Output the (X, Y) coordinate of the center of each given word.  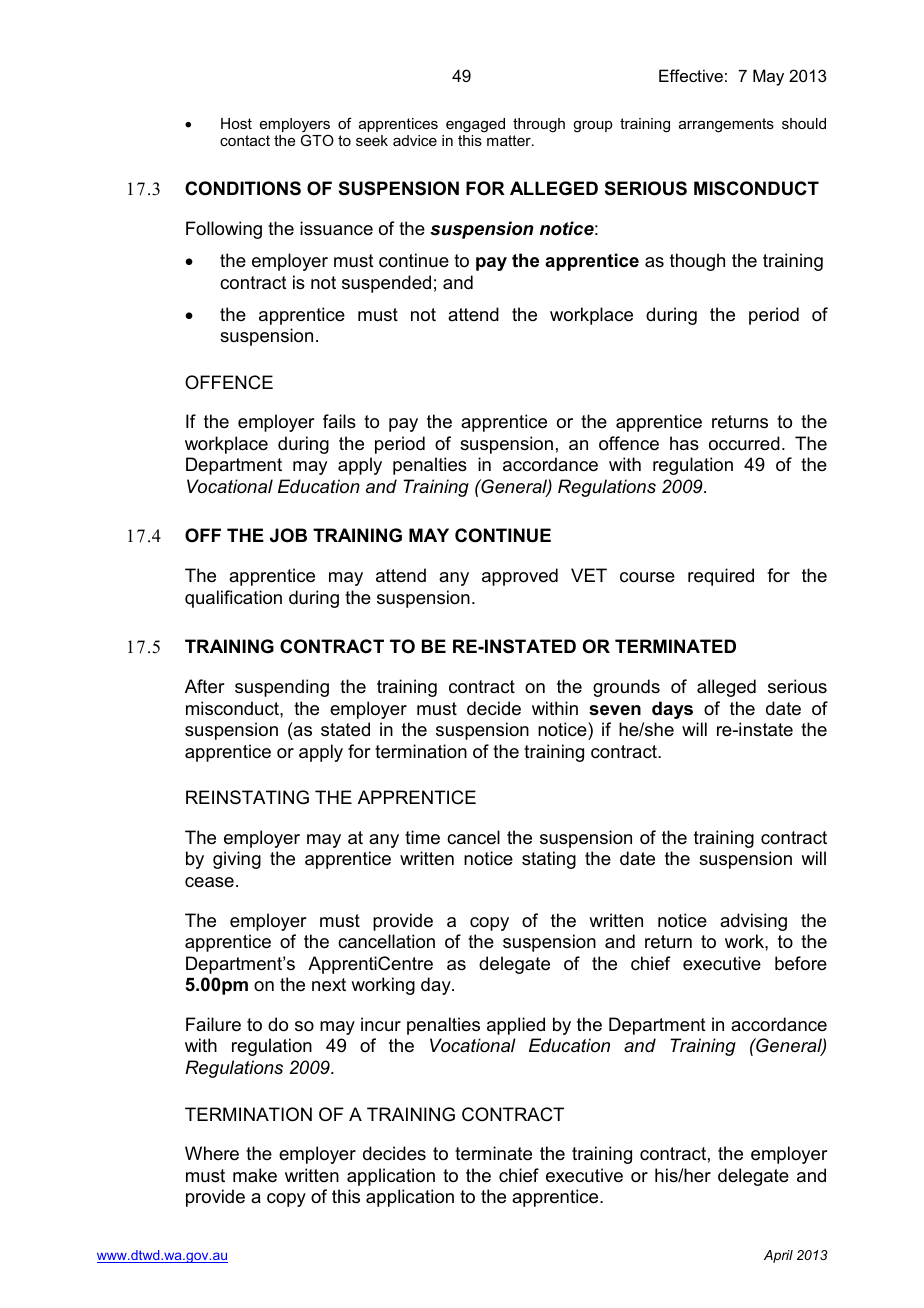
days (672, 710)
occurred (744, 443)
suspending (282, 688)
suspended (386, 284)
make (255, 1175)
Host (236, 123)
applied (516, 1026)
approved (520, 577)
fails (339, 421)
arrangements (726, 125)
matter (510, 140)
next (329, 985)
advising (753, 922)
